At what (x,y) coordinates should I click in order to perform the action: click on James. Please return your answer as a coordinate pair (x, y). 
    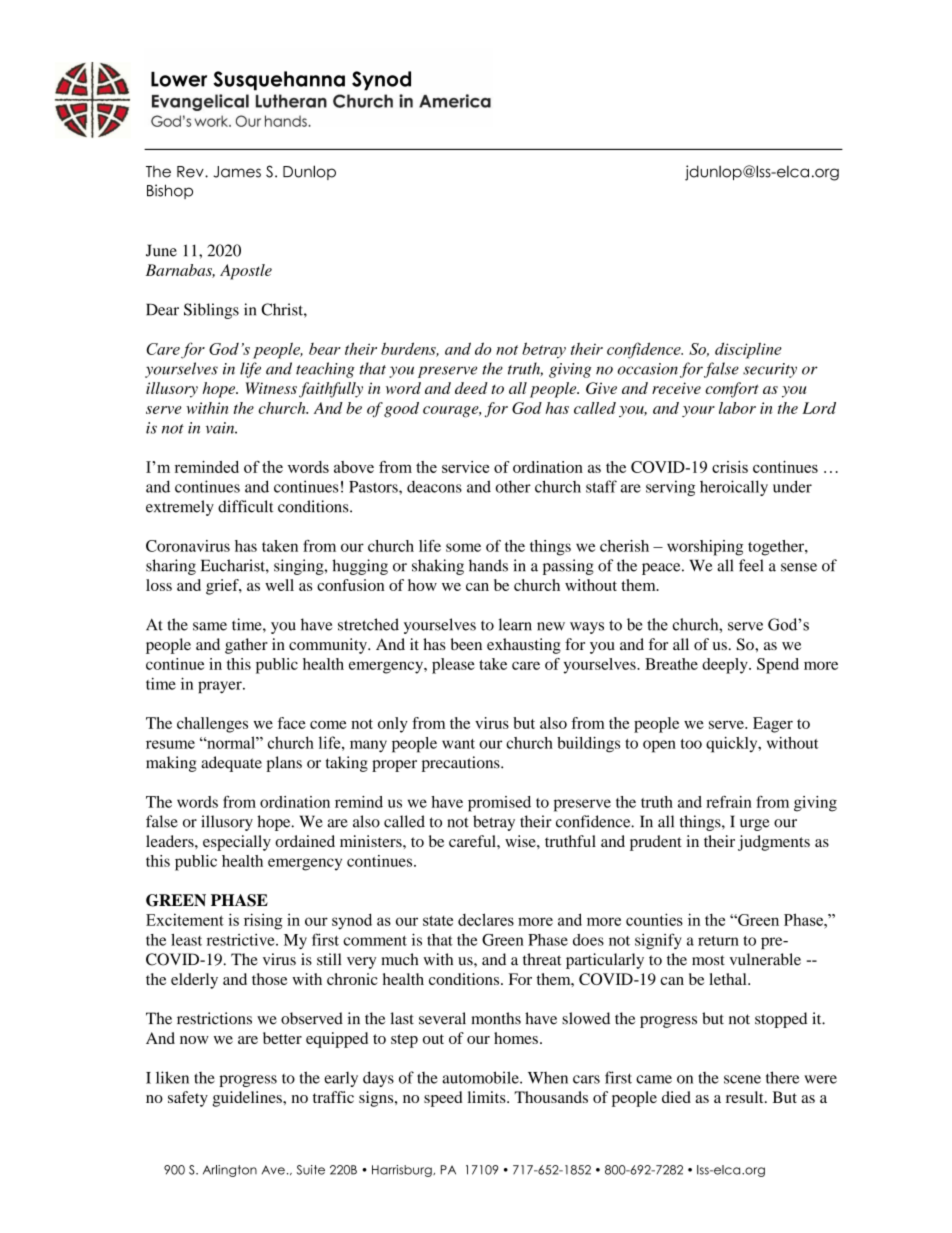
    Looking at the image, I should click on (237, 172).
